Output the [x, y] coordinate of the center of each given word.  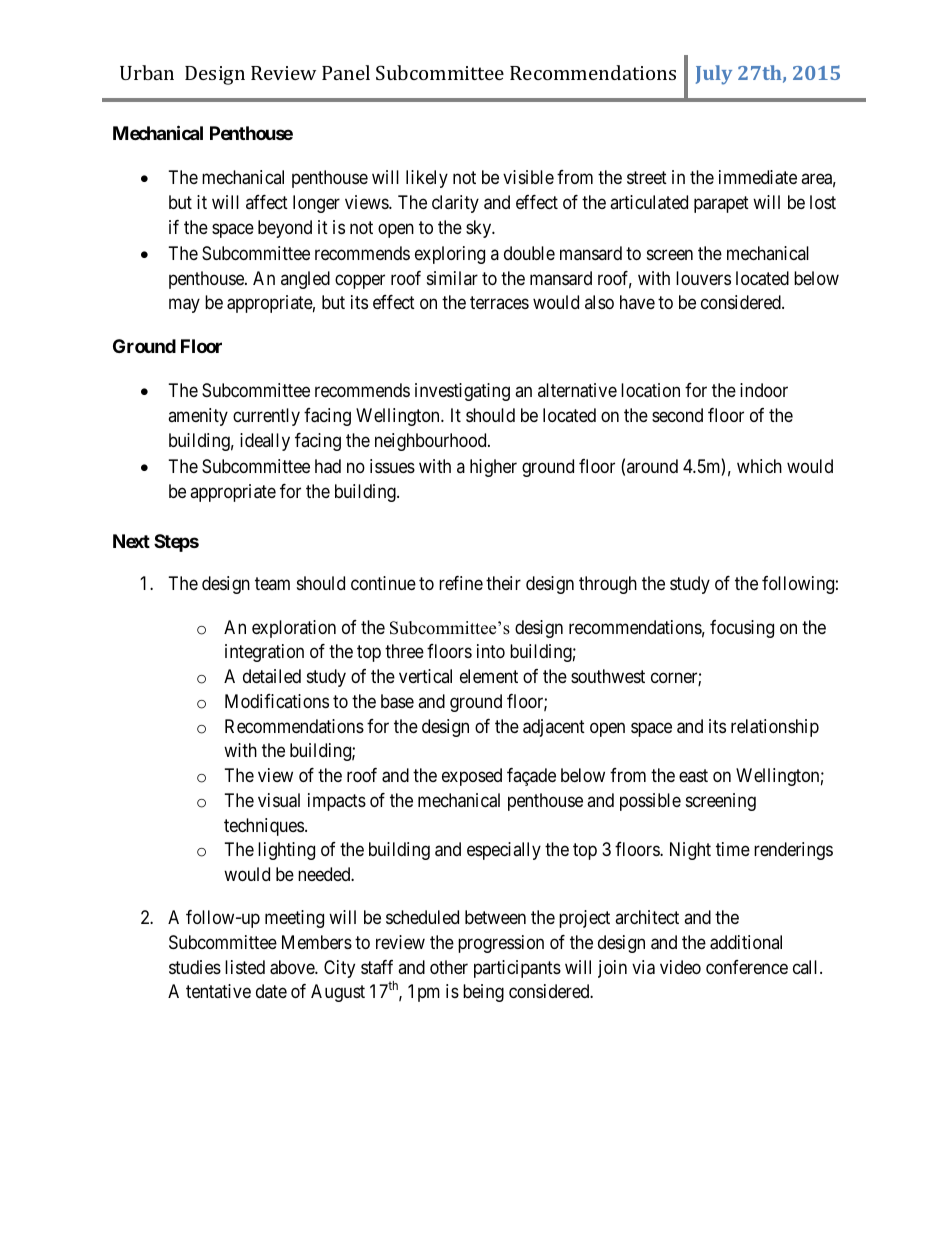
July [714, 75]
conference [747, 967]
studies [195, 967]
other [449, 967]
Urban [147, 72]
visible [528, 177]
